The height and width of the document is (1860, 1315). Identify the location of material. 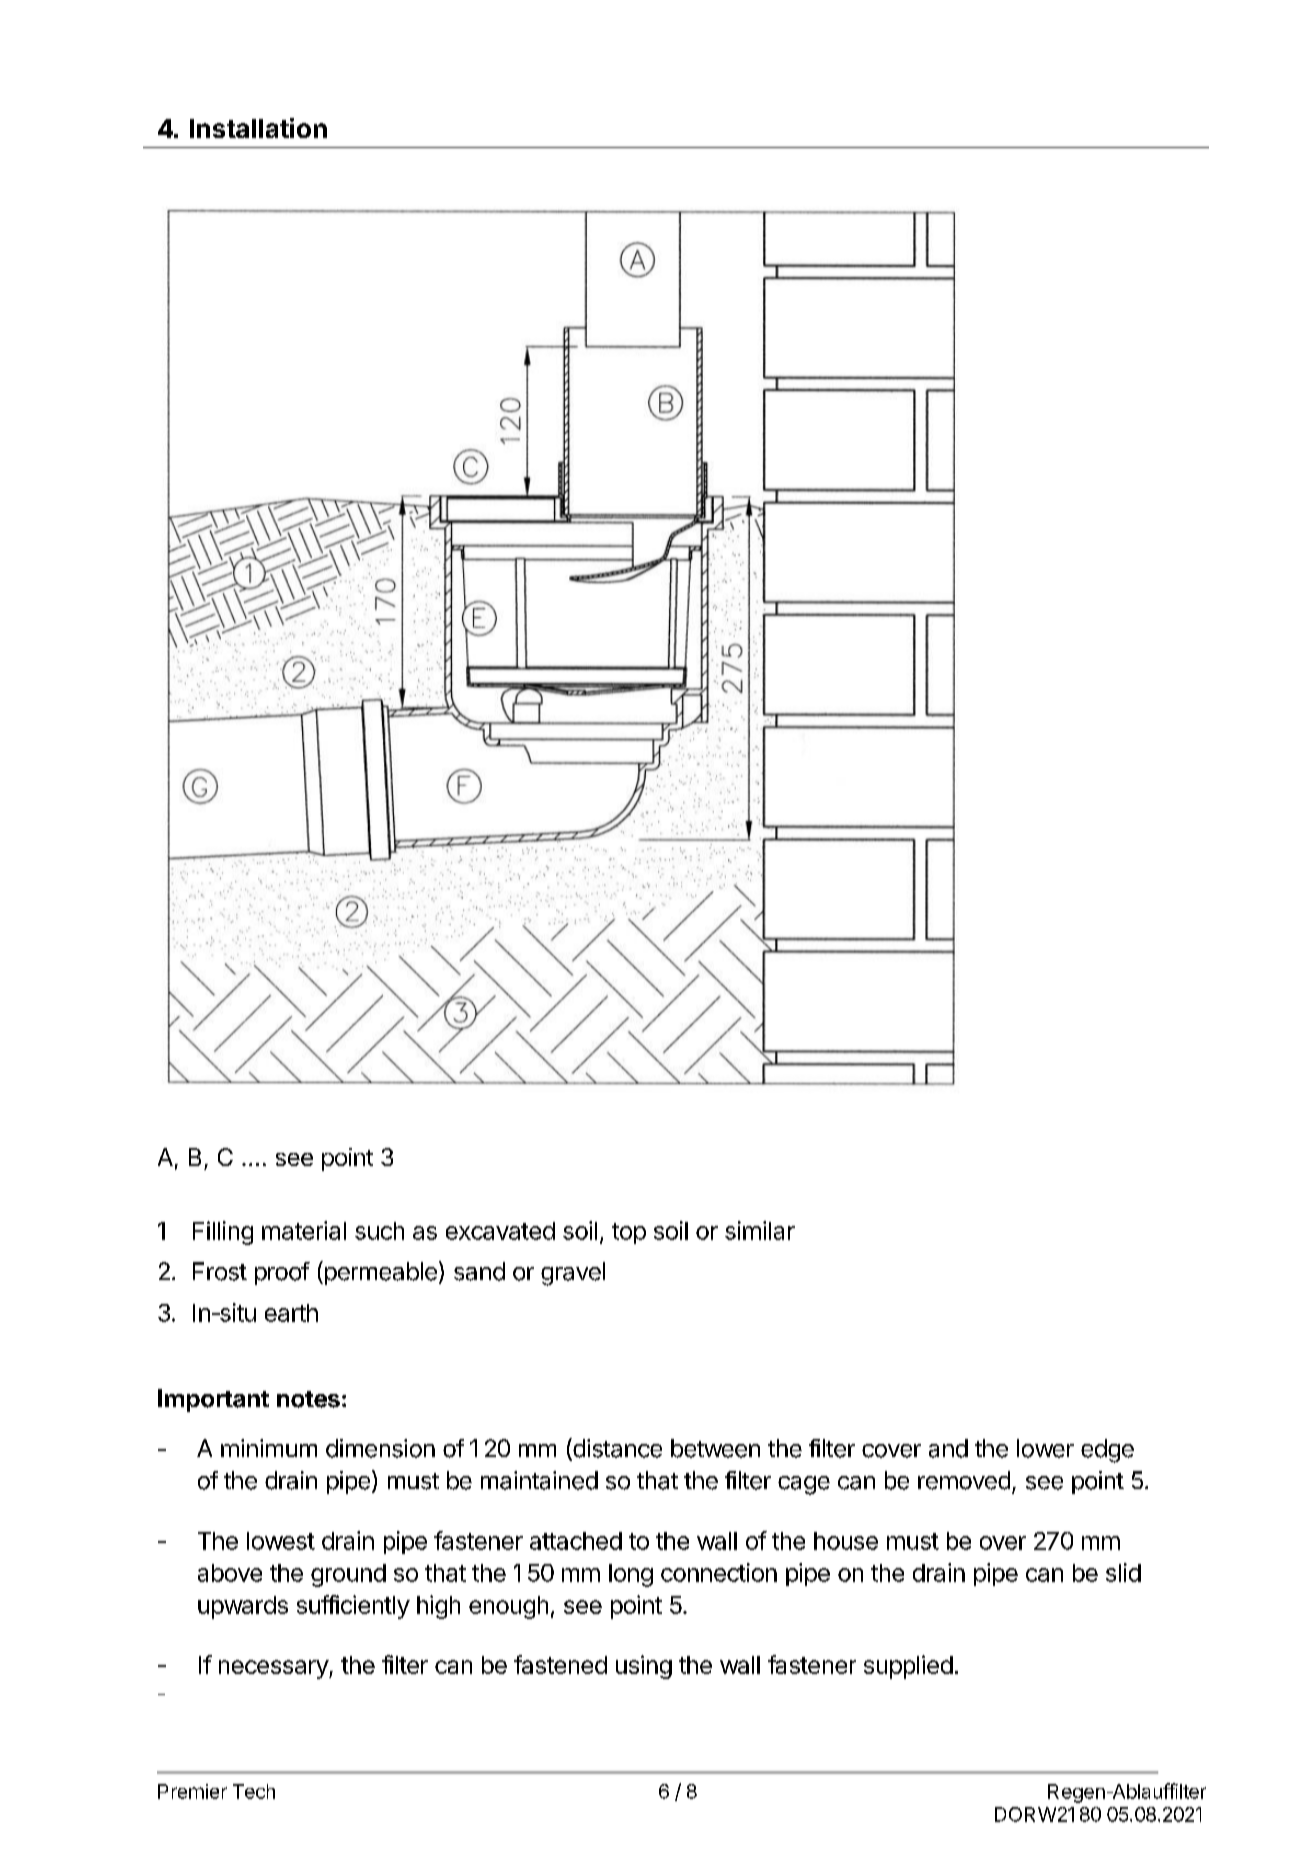
(304, 1230).
